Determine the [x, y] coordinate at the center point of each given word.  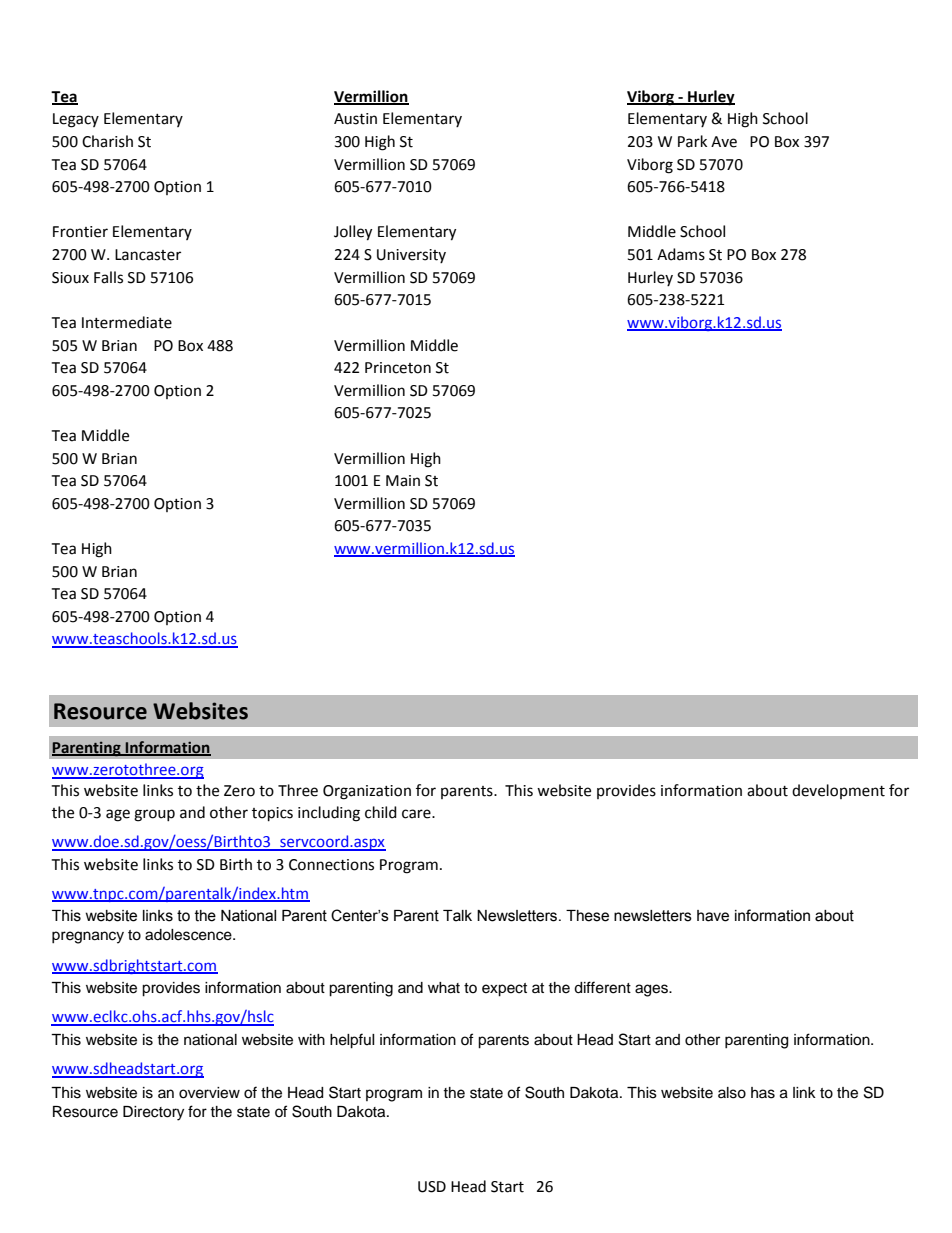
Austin [355, 119]
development [838, 791]
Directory [153, 1113]
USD [432, 1187]
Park [692, 141]
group [154, 815]
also [732, 1093]
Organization [367, 792]
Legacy [76, 120]
